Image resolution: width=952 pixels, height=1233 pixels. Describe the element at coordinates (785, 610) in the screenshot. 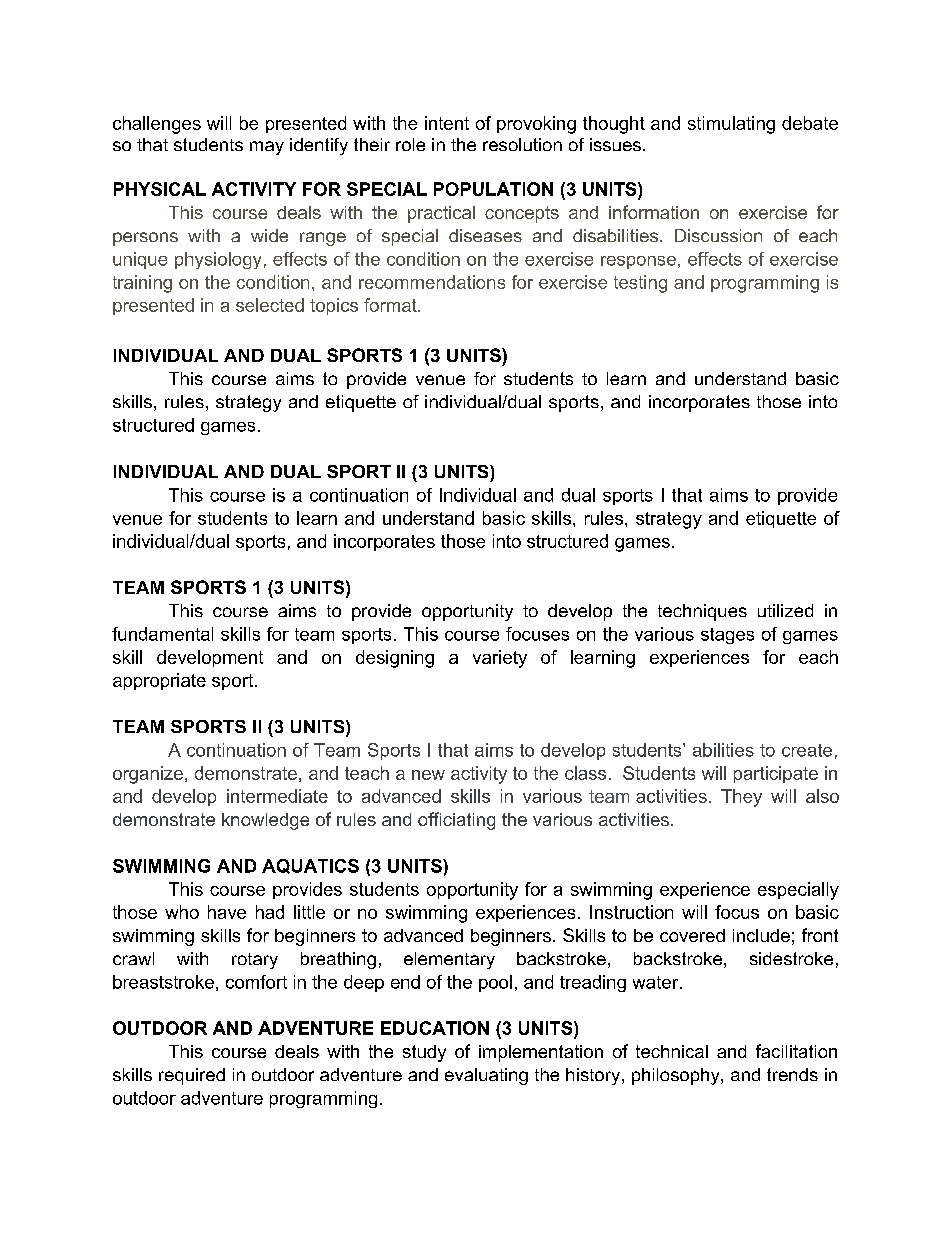

I see `utilized` at that location.
